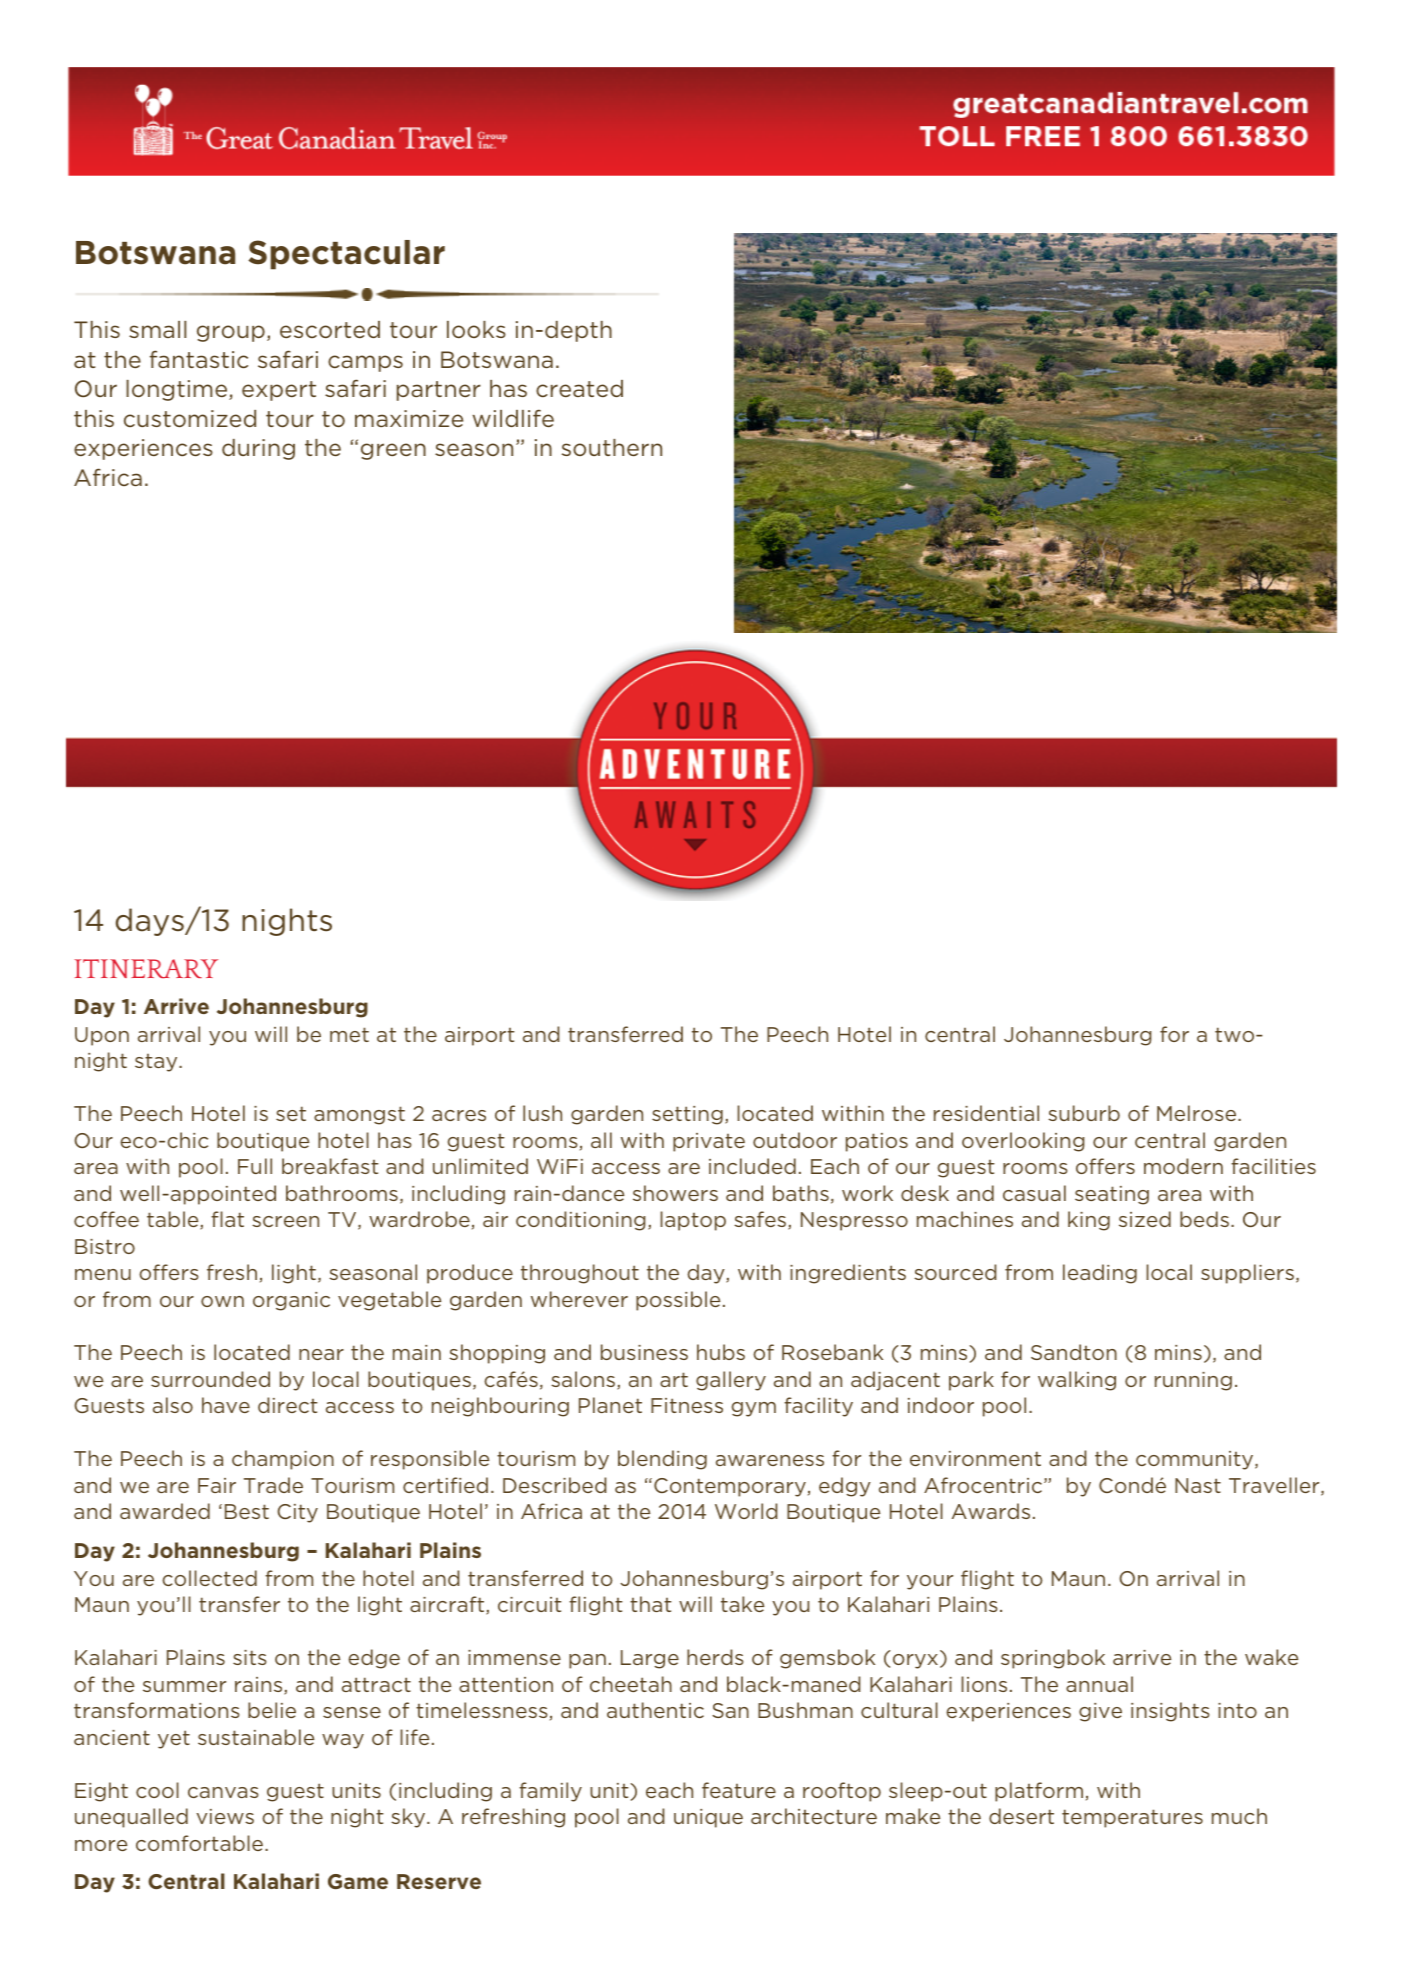 The width and height of the image is (1403, 1985). What do you see at coordinates (146, 969) in the image?
I see `ITINERARY` at bounding box center [146, 969].
